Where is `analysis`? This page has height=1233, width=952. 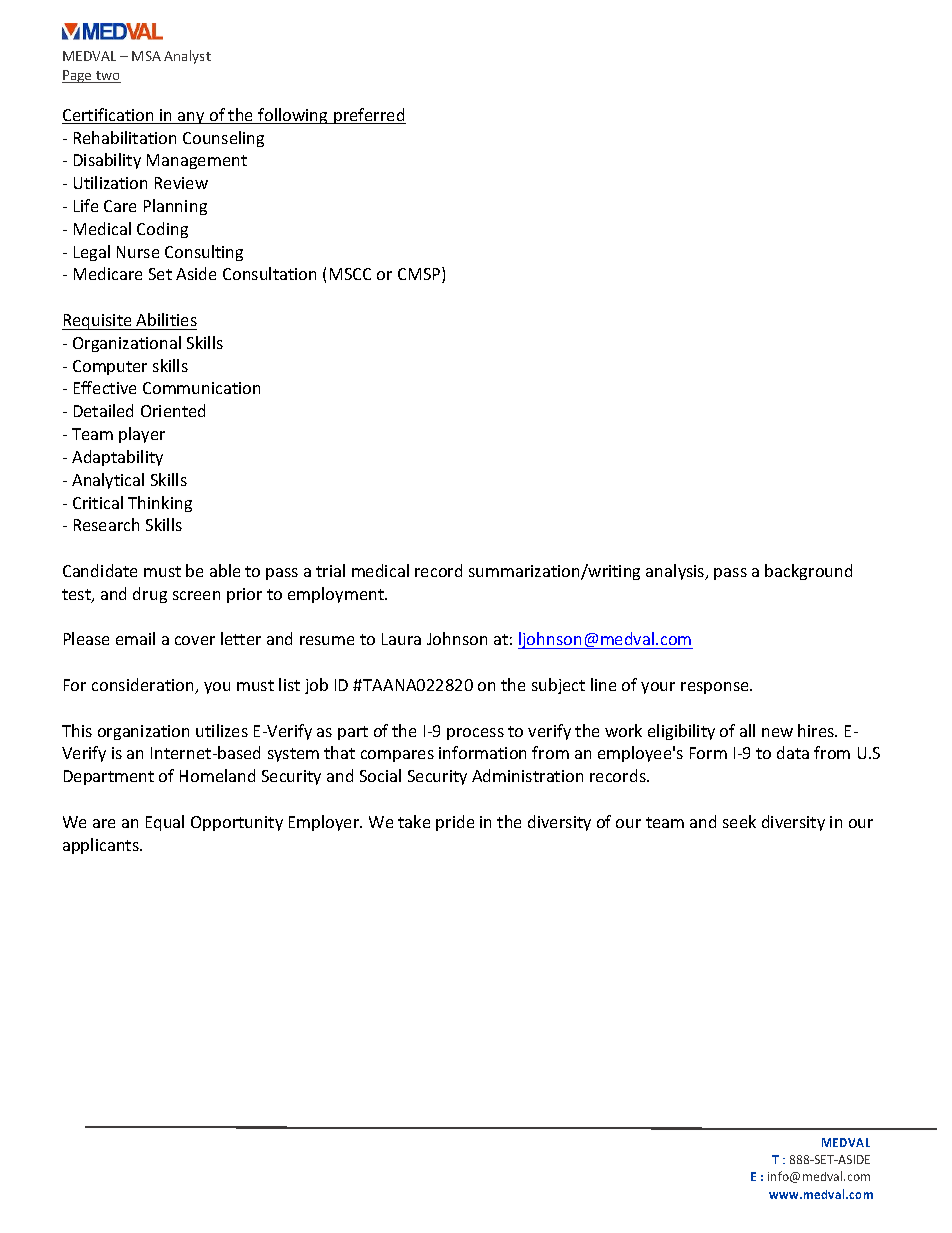 analysis is located at coordinates (676, 572).
